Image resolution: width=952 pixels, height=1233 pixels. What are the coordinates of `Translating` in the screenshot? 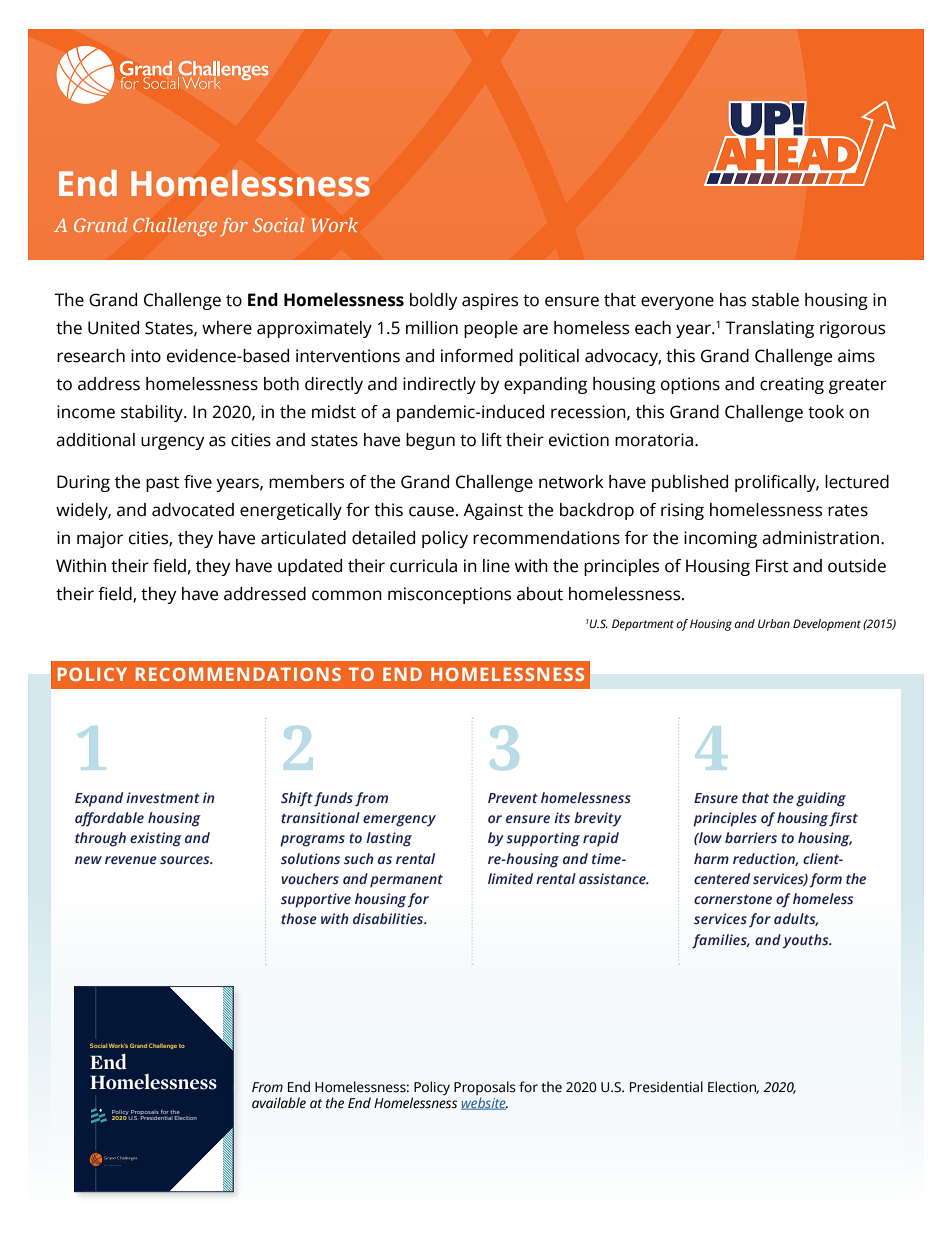 It's located at (769, 329).
